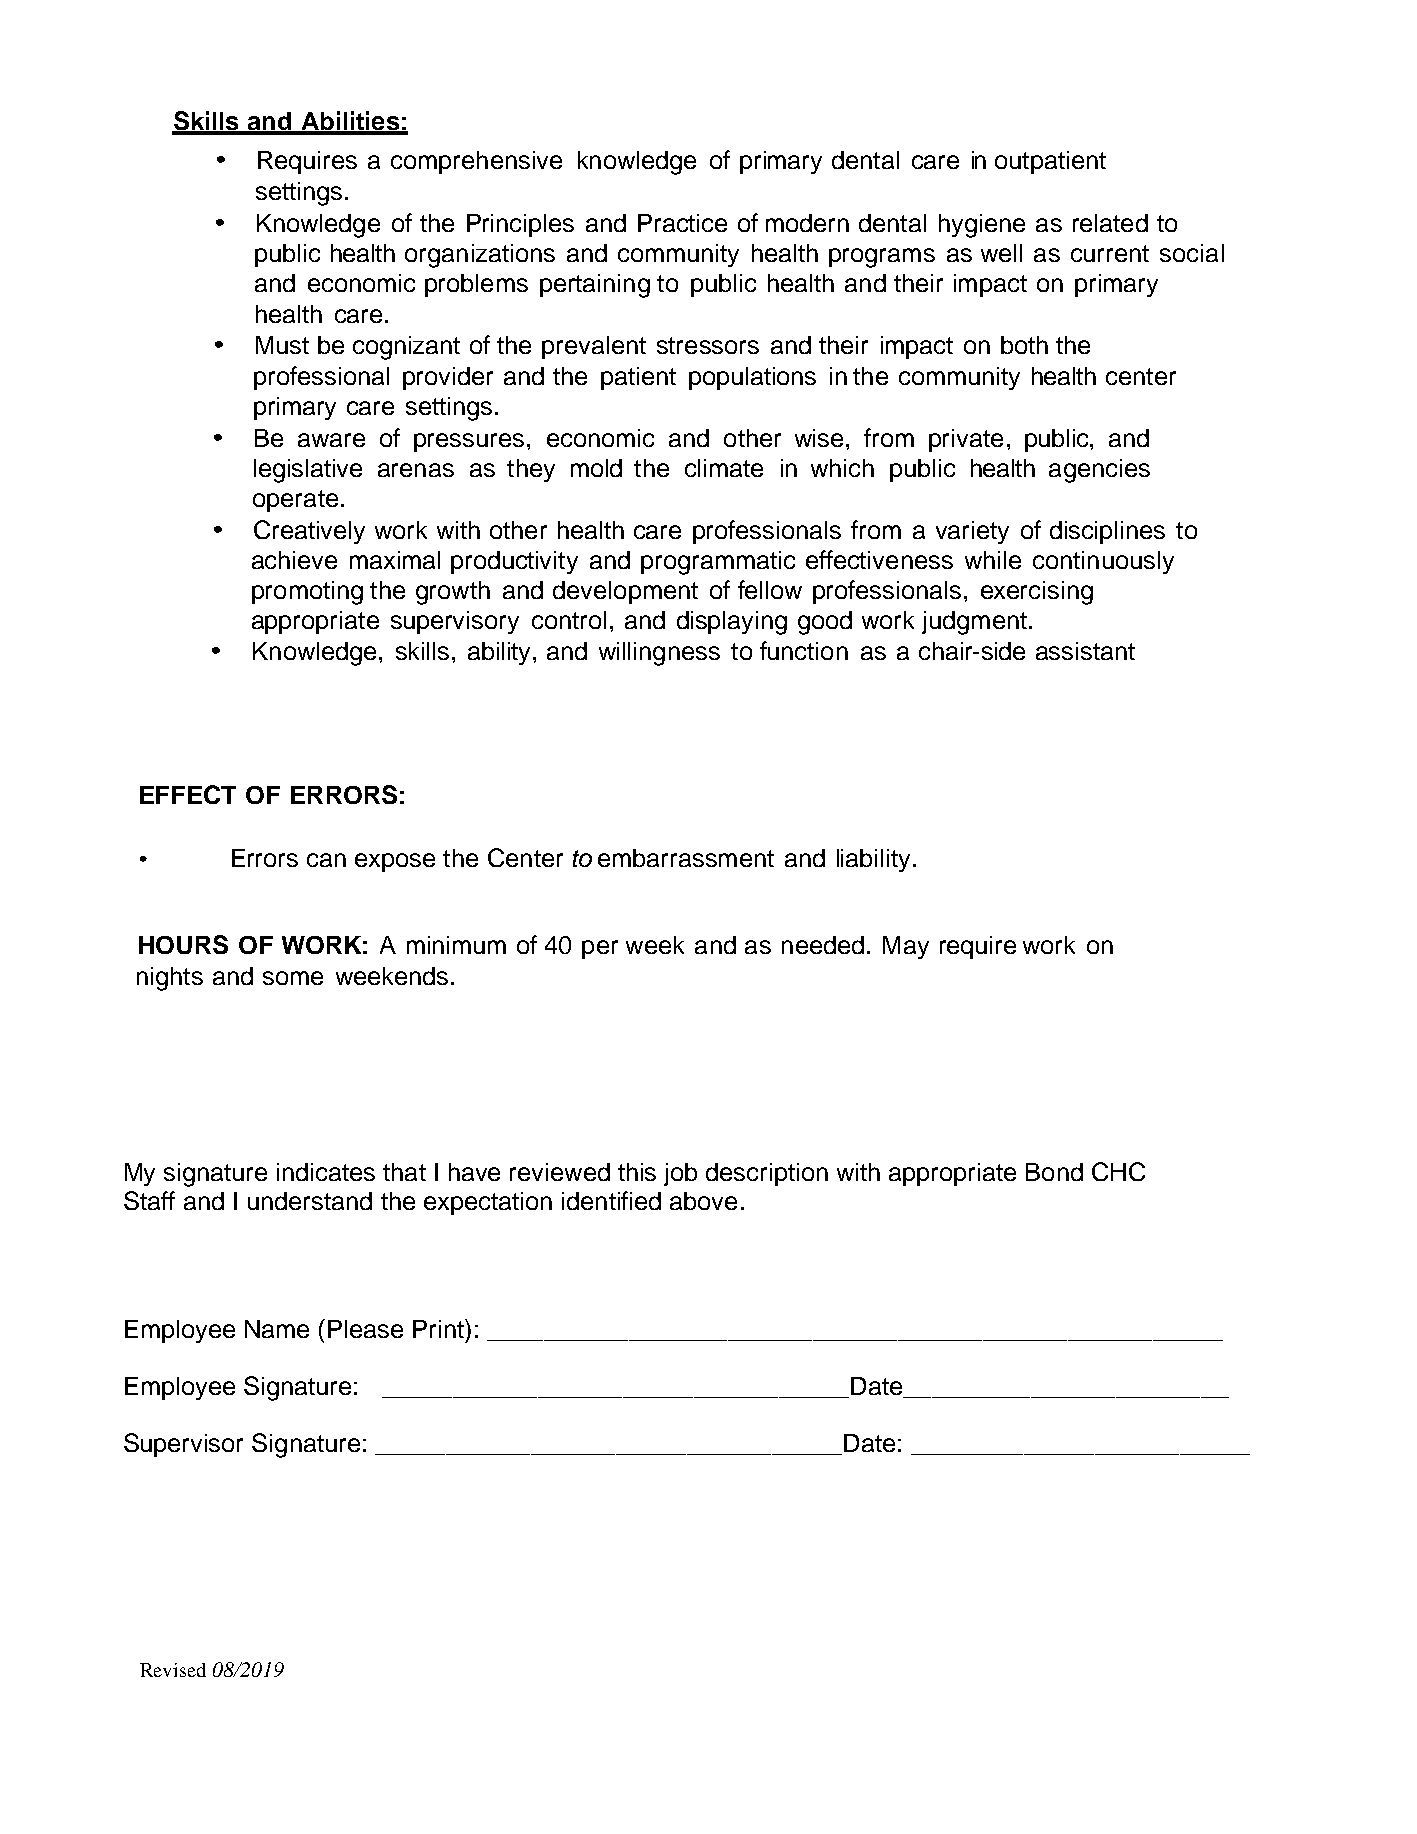 Image resolution: width=1417 pixels, height=1834 pixels. Describe the element at coordinates (439, 1328) in the screenshot. I see `Print` at that location.
